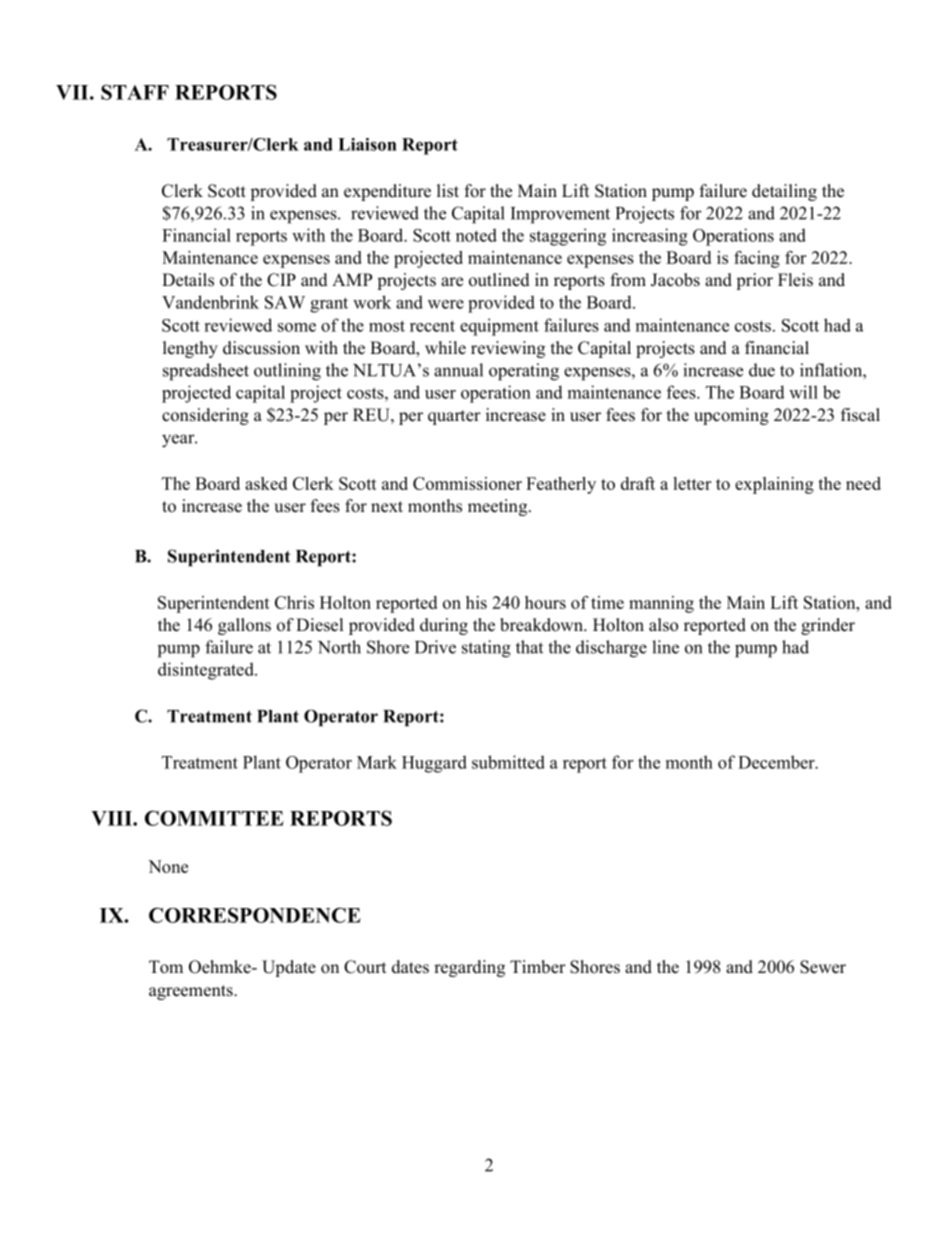  I want to click on STAFF, so click(135, 92).
